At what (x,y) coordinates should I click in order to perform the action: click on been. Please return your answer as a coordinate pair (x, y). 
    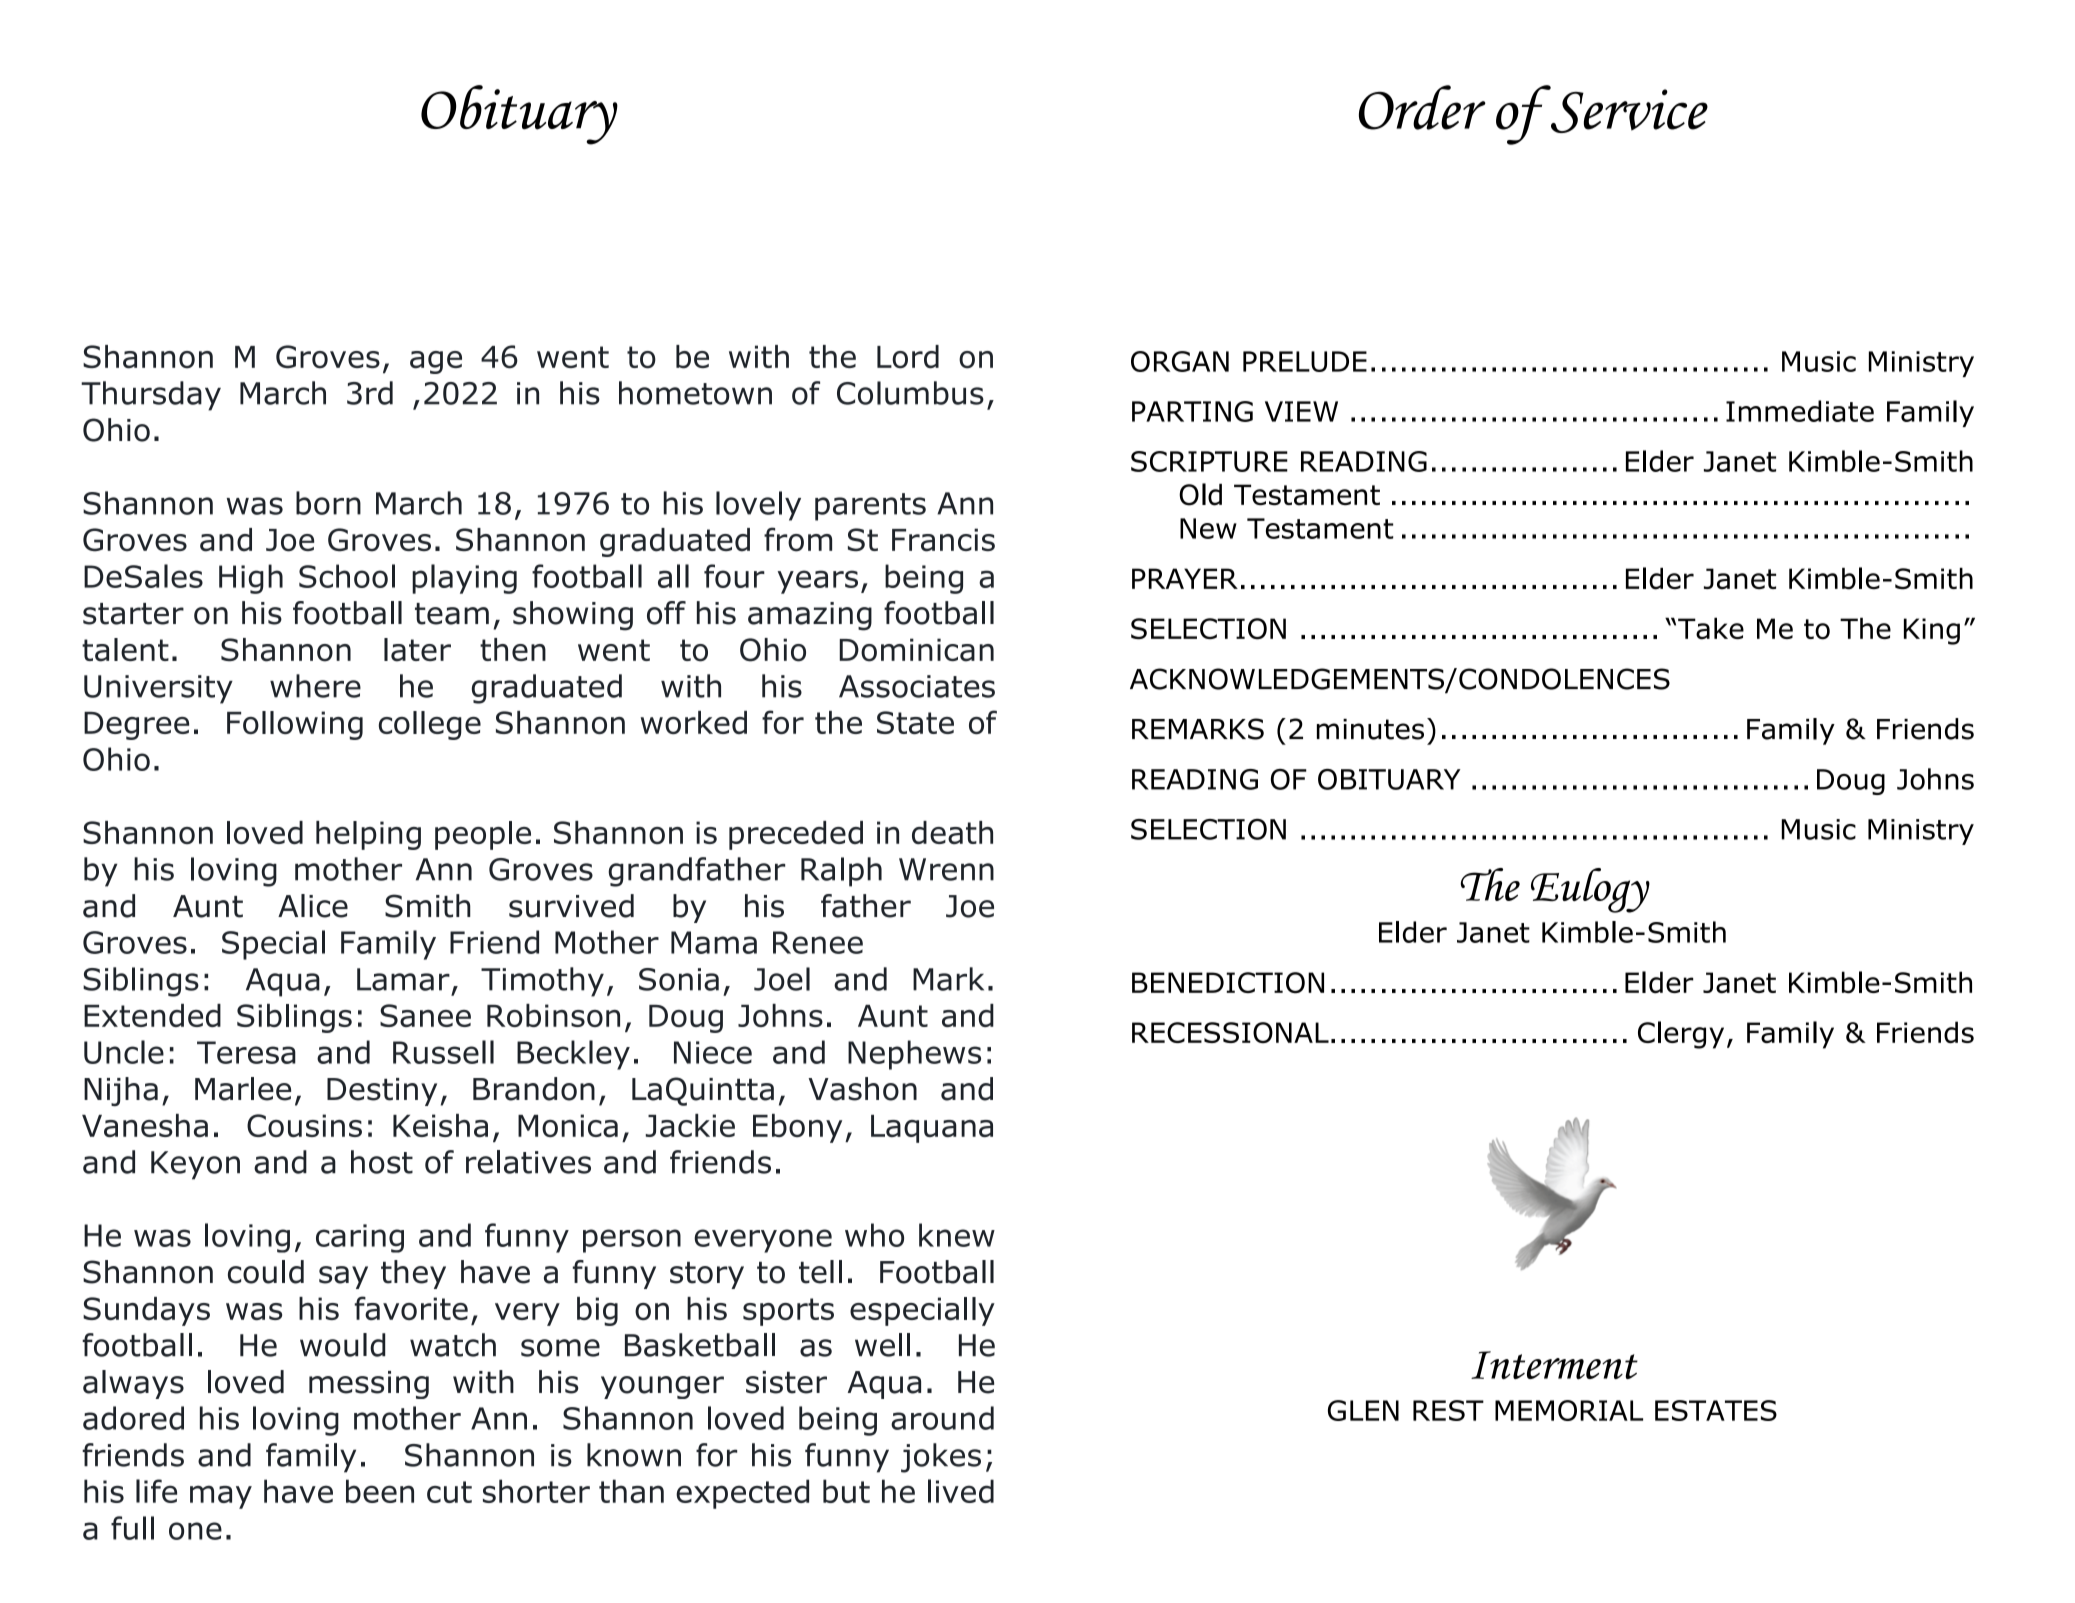
    Looking at the image, I should click on (380, 1491).
